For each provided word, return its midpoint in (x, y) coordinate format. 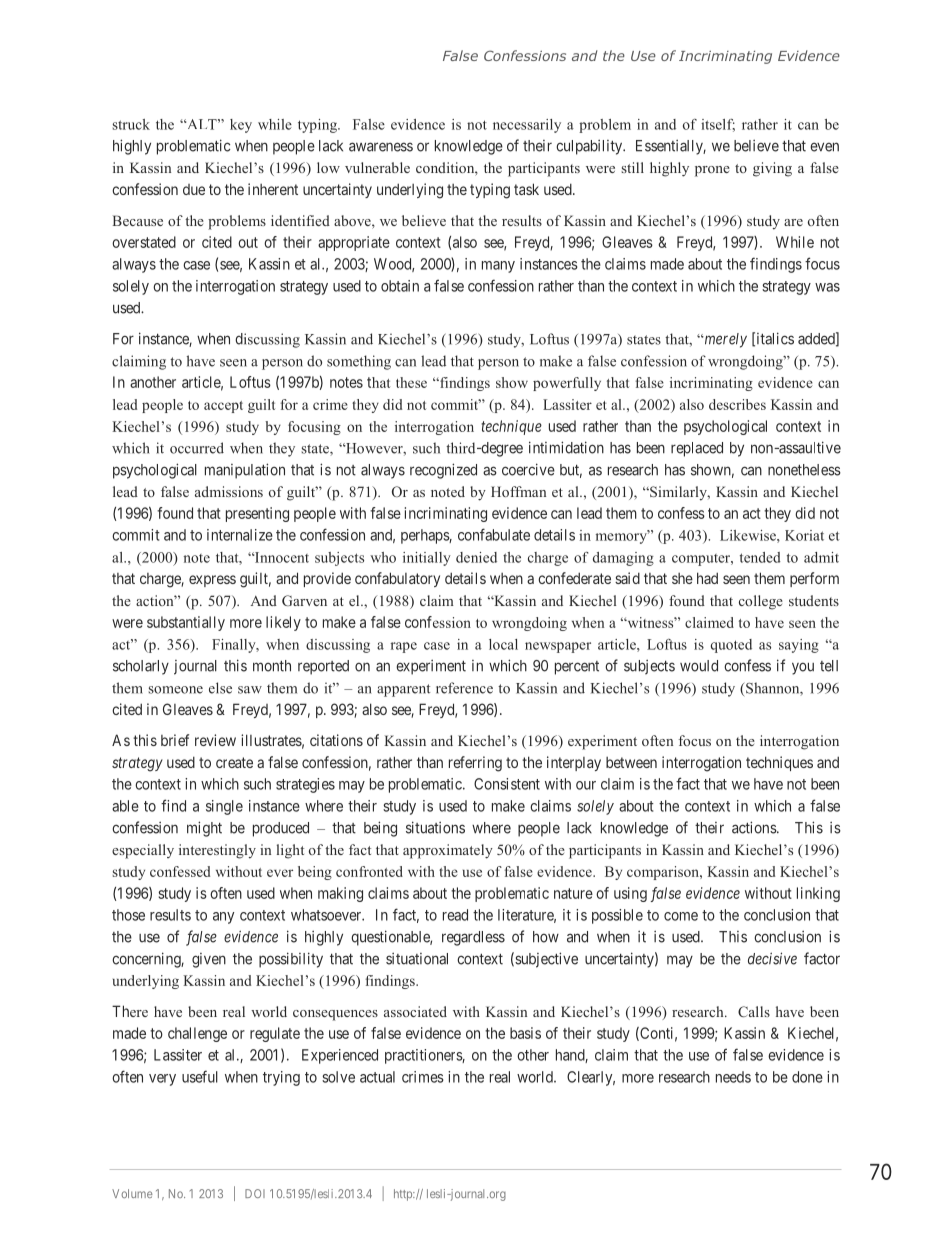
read (455, 915)
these (411, 382)
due (194, 189)
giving (772, 169)
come (681, 916)
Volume (132, 1193)
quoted (731, 646)
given (209, 960)
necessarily (527, 126)
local (503, 644)
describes (737, 404)
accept (223, 407)
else (220, 688)
